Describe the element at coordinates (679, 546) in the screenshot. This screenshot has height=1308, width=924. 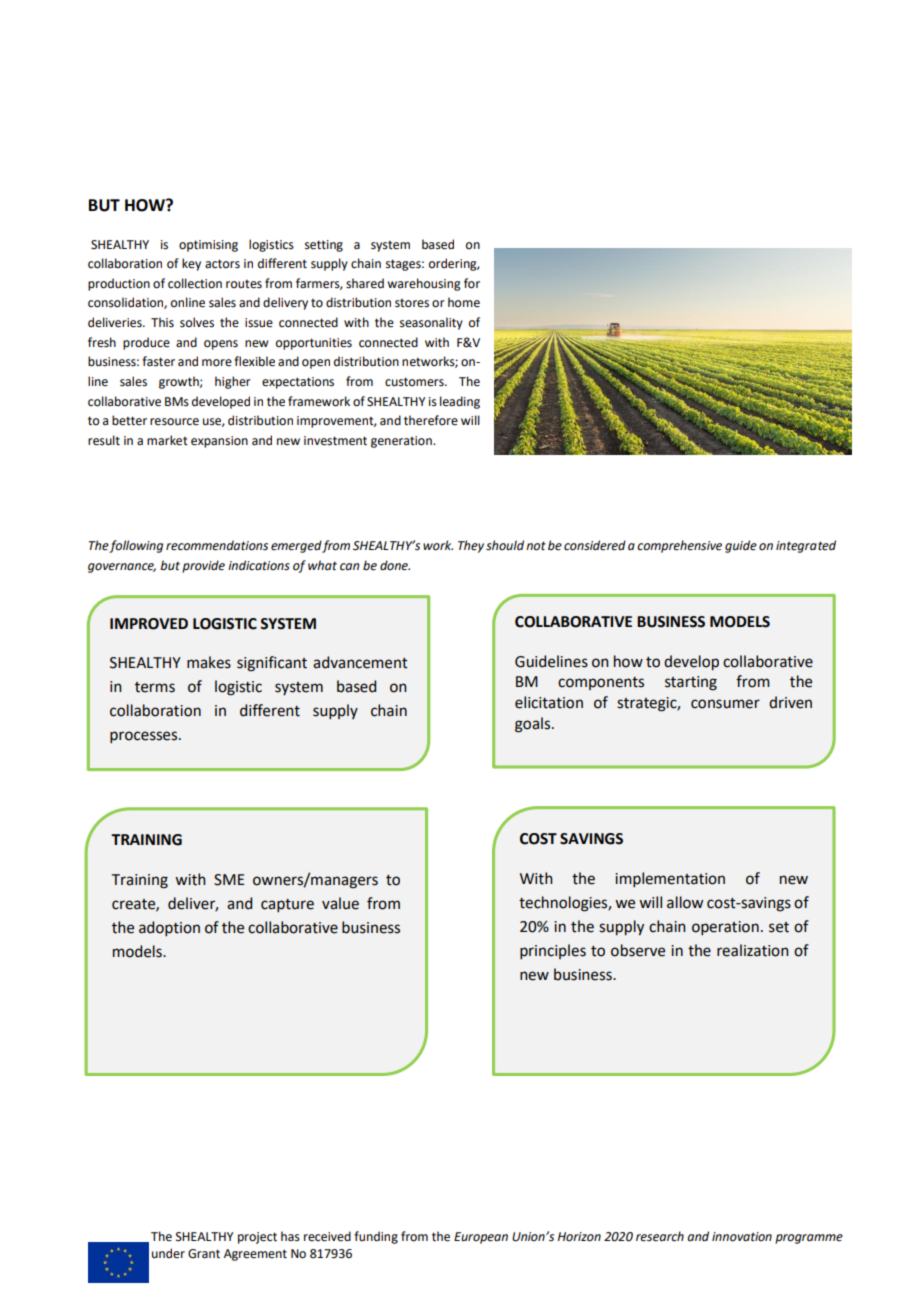
I see `comprehensive` at that location.
